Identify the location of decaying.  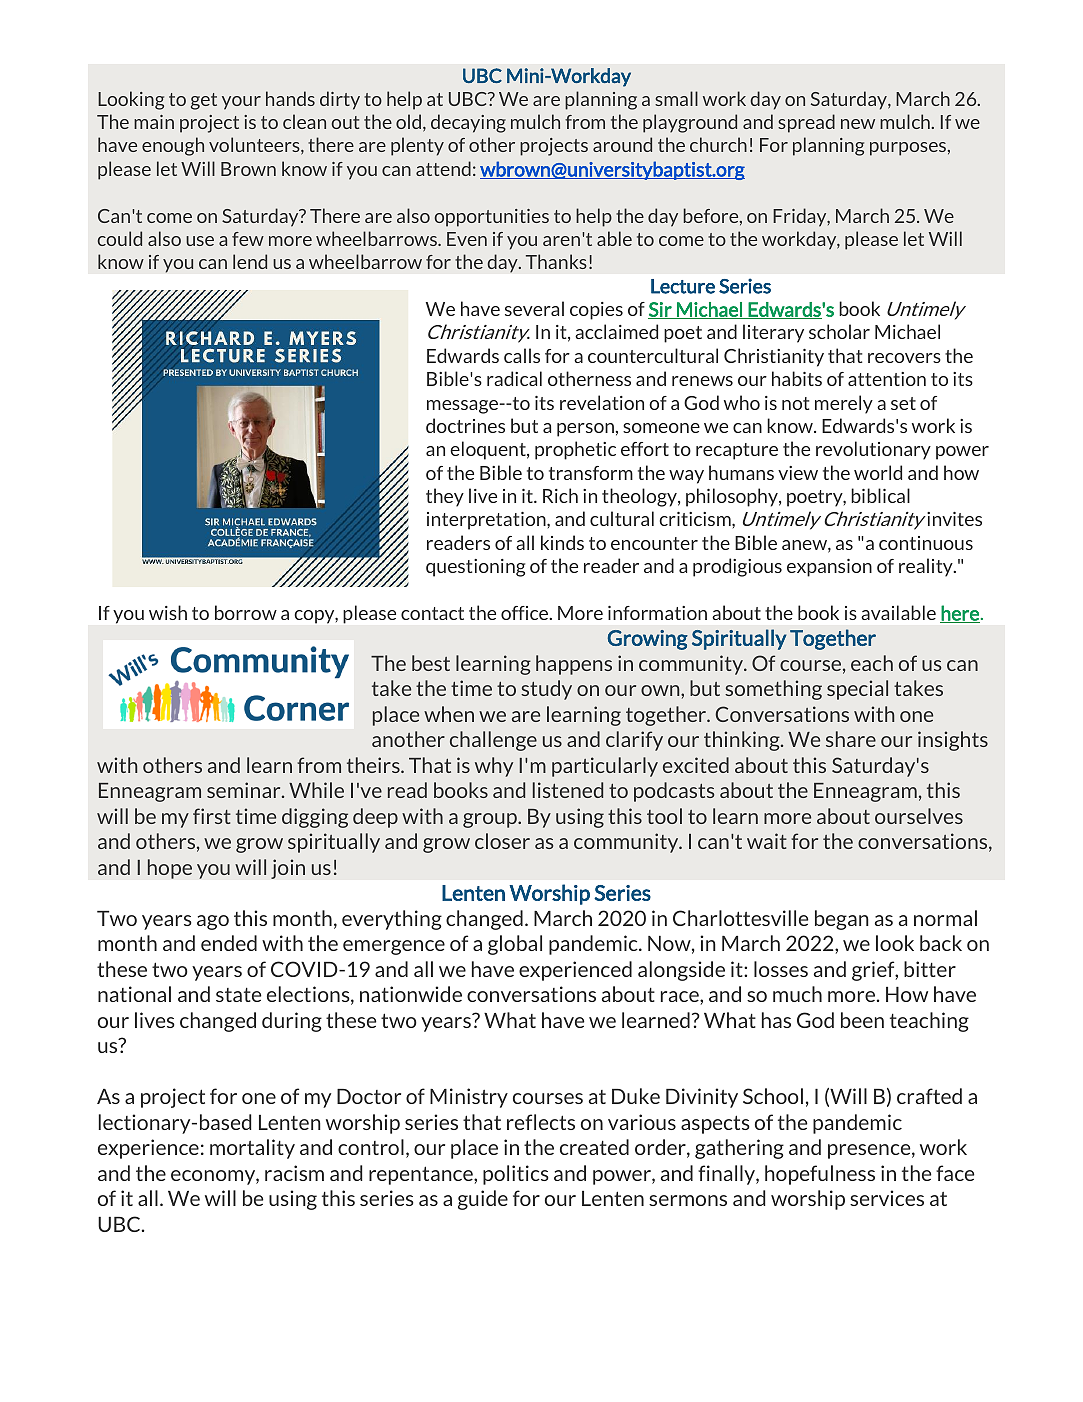
(468, 123).
